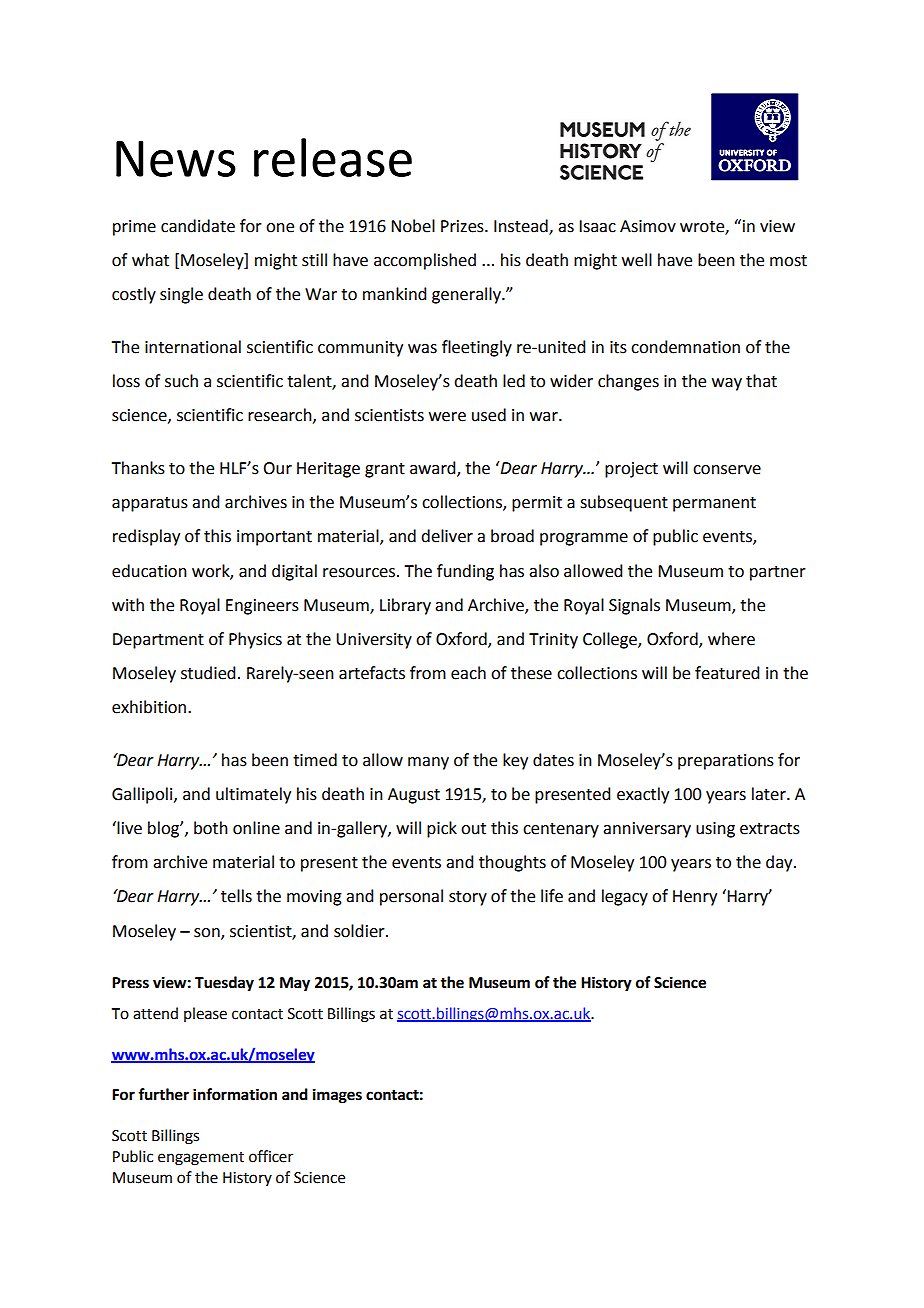  Describe the element at coordinates (176, 159) in the image. I see `News` at that location.
